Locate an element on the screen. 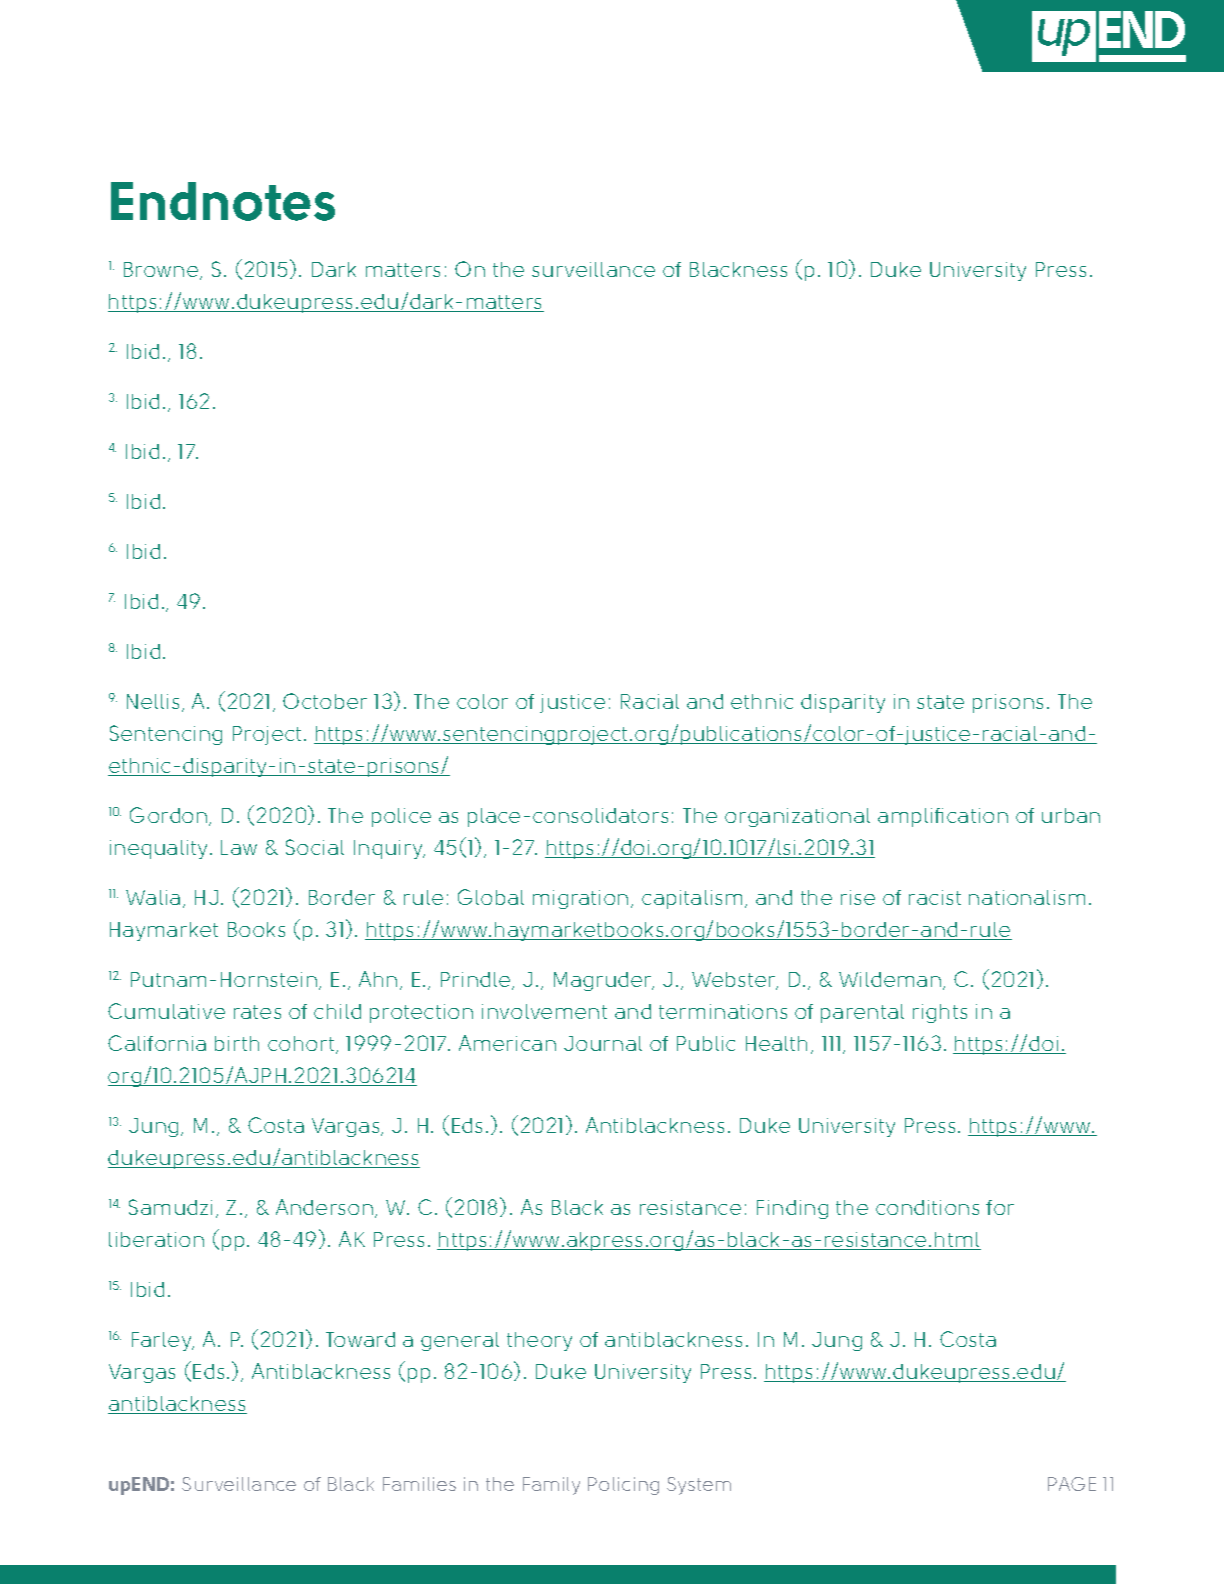 Image resolution: width=1224 pixels, height=1584 pixels. Law is located at coordinates (239, 847).
